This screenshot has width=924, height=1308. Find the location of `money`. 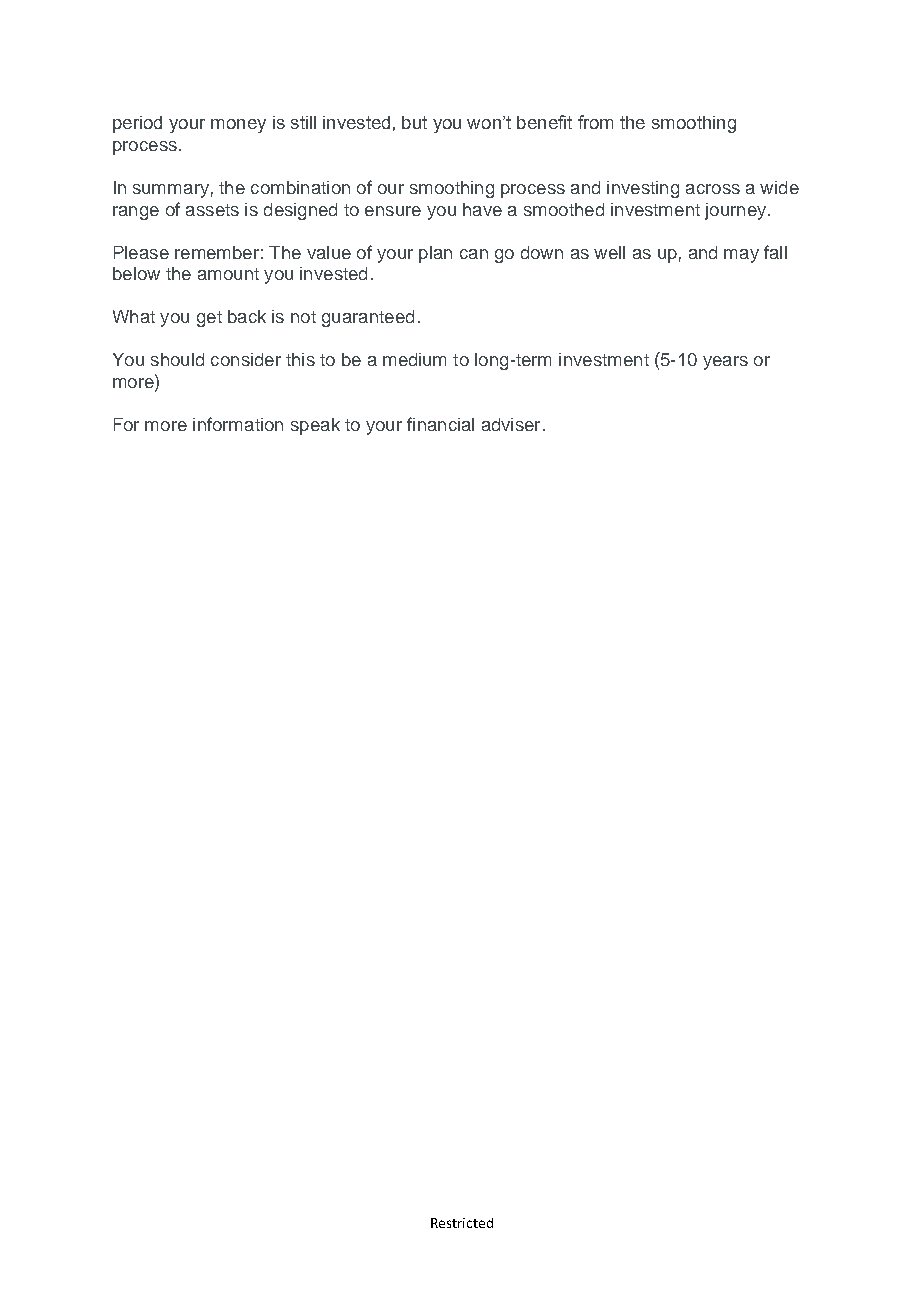

money is located at coordinates (238, 126).
